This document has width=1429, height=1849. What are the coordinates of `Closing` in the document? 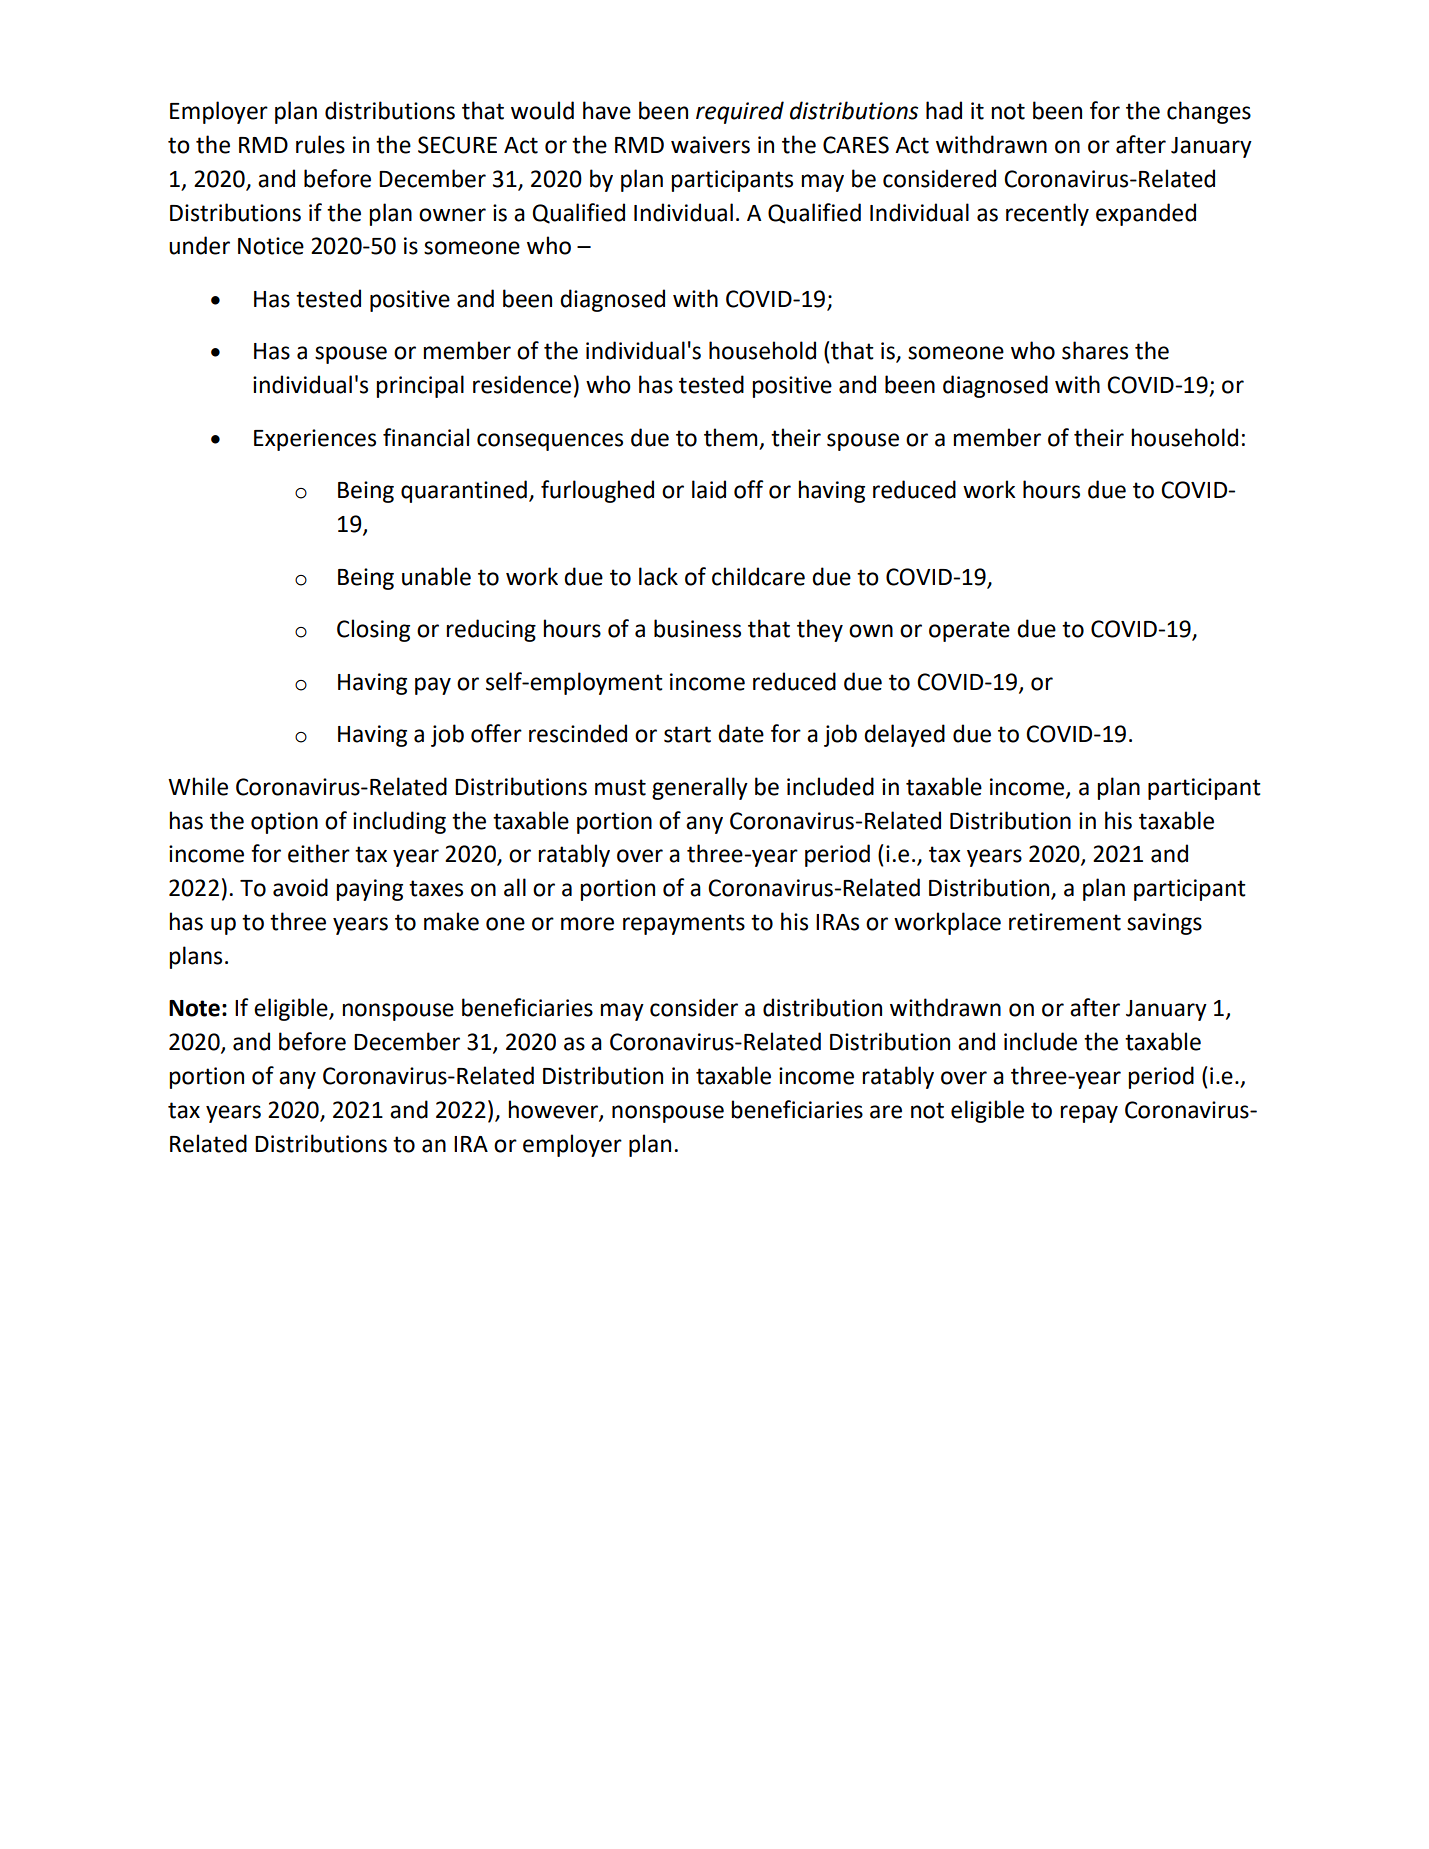 It's located at (373, 630).
